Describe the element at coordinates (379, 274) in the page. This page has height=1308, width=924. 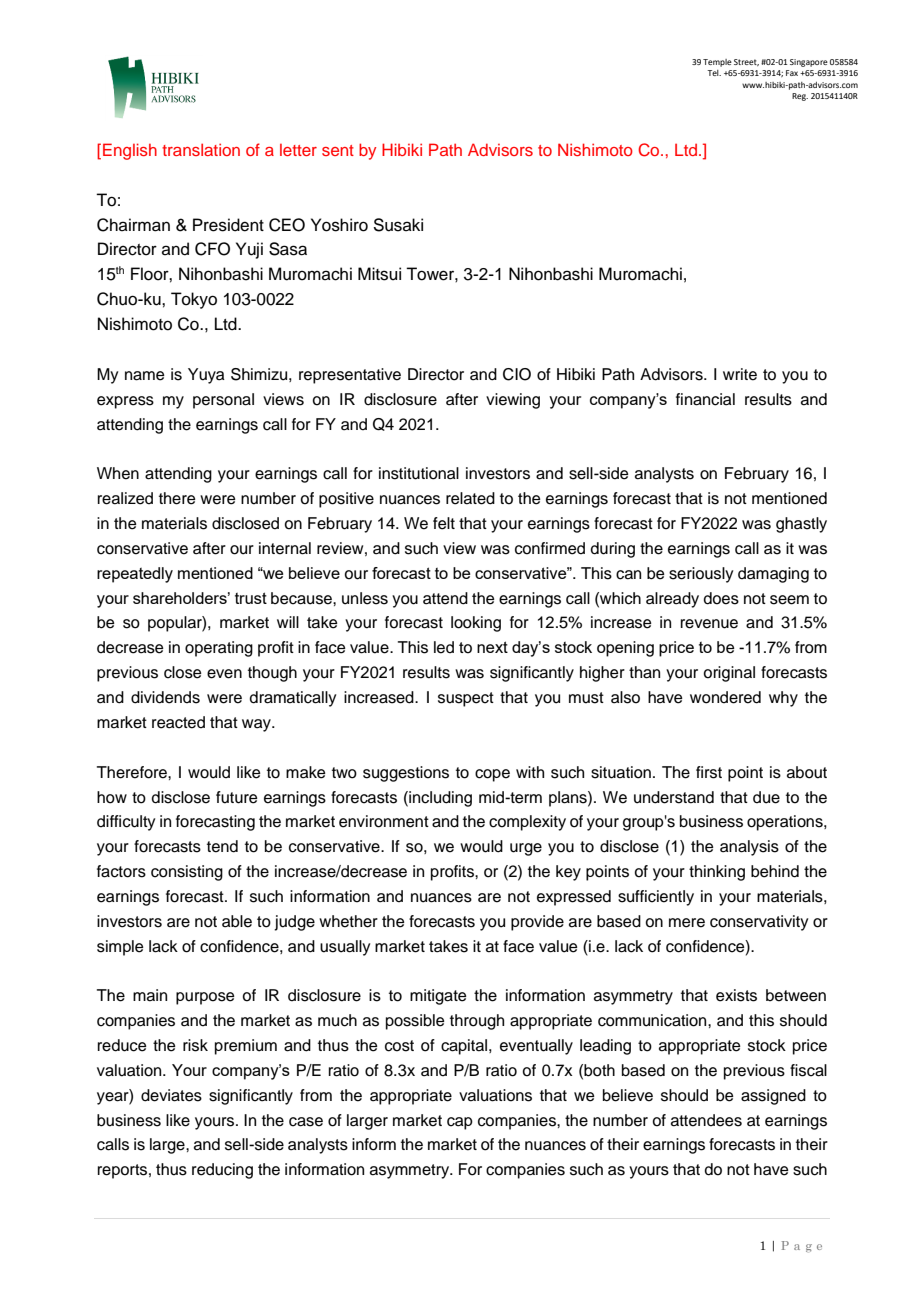
I see `Mitsui` at that location.
